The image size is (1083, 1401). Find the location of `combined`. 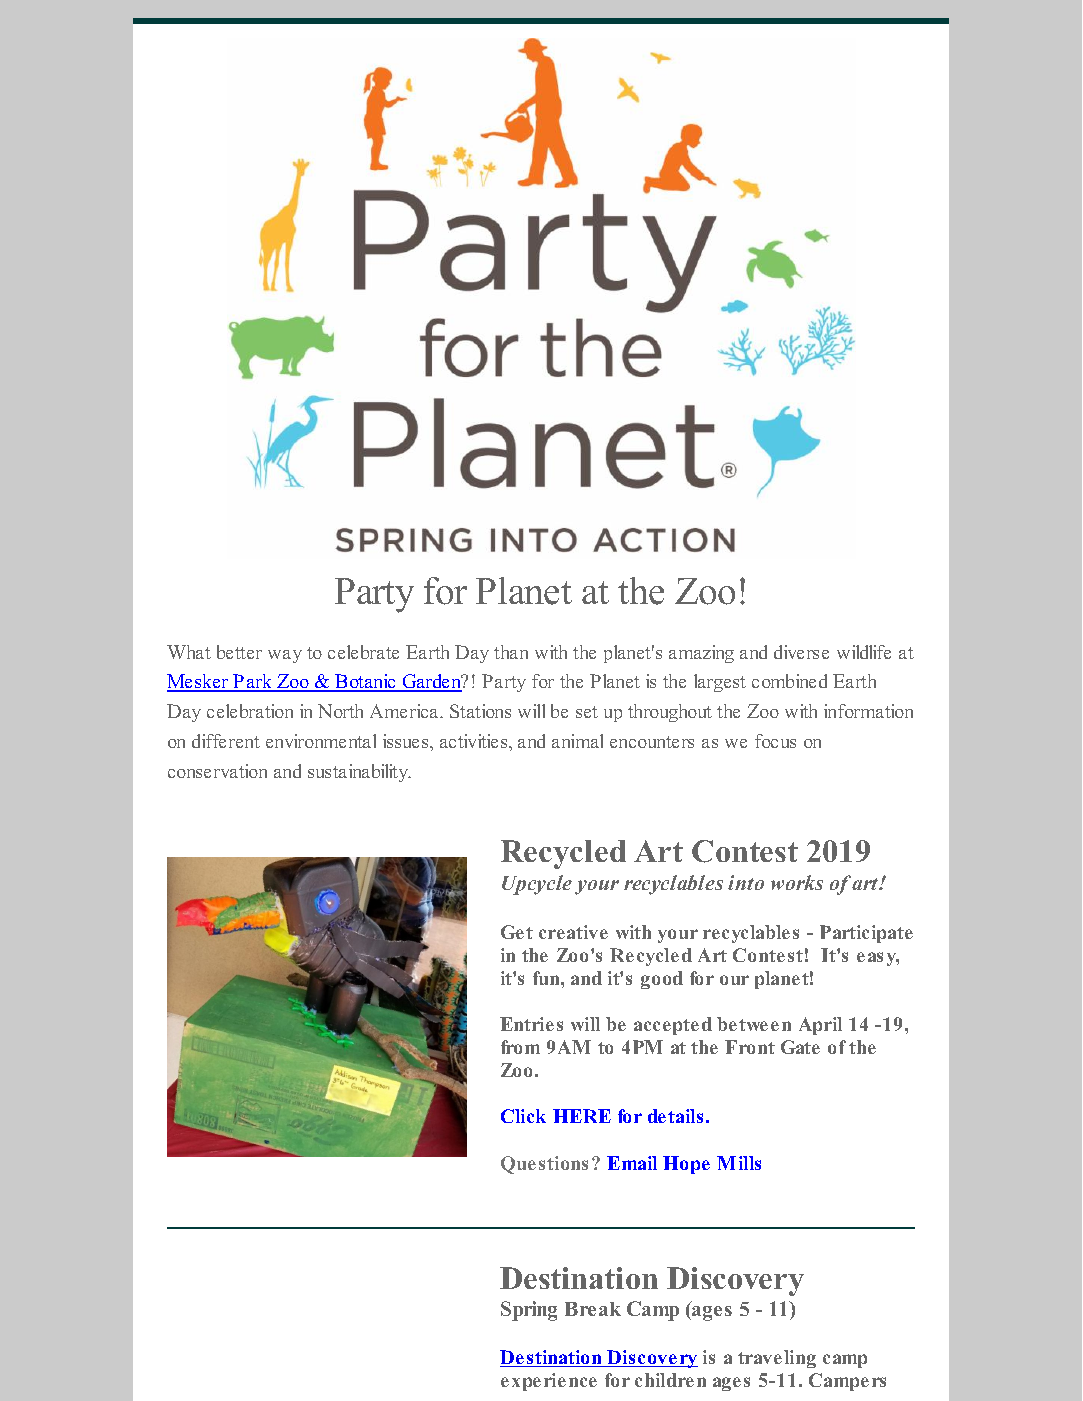

combined is located at coordinates (789, 681).
